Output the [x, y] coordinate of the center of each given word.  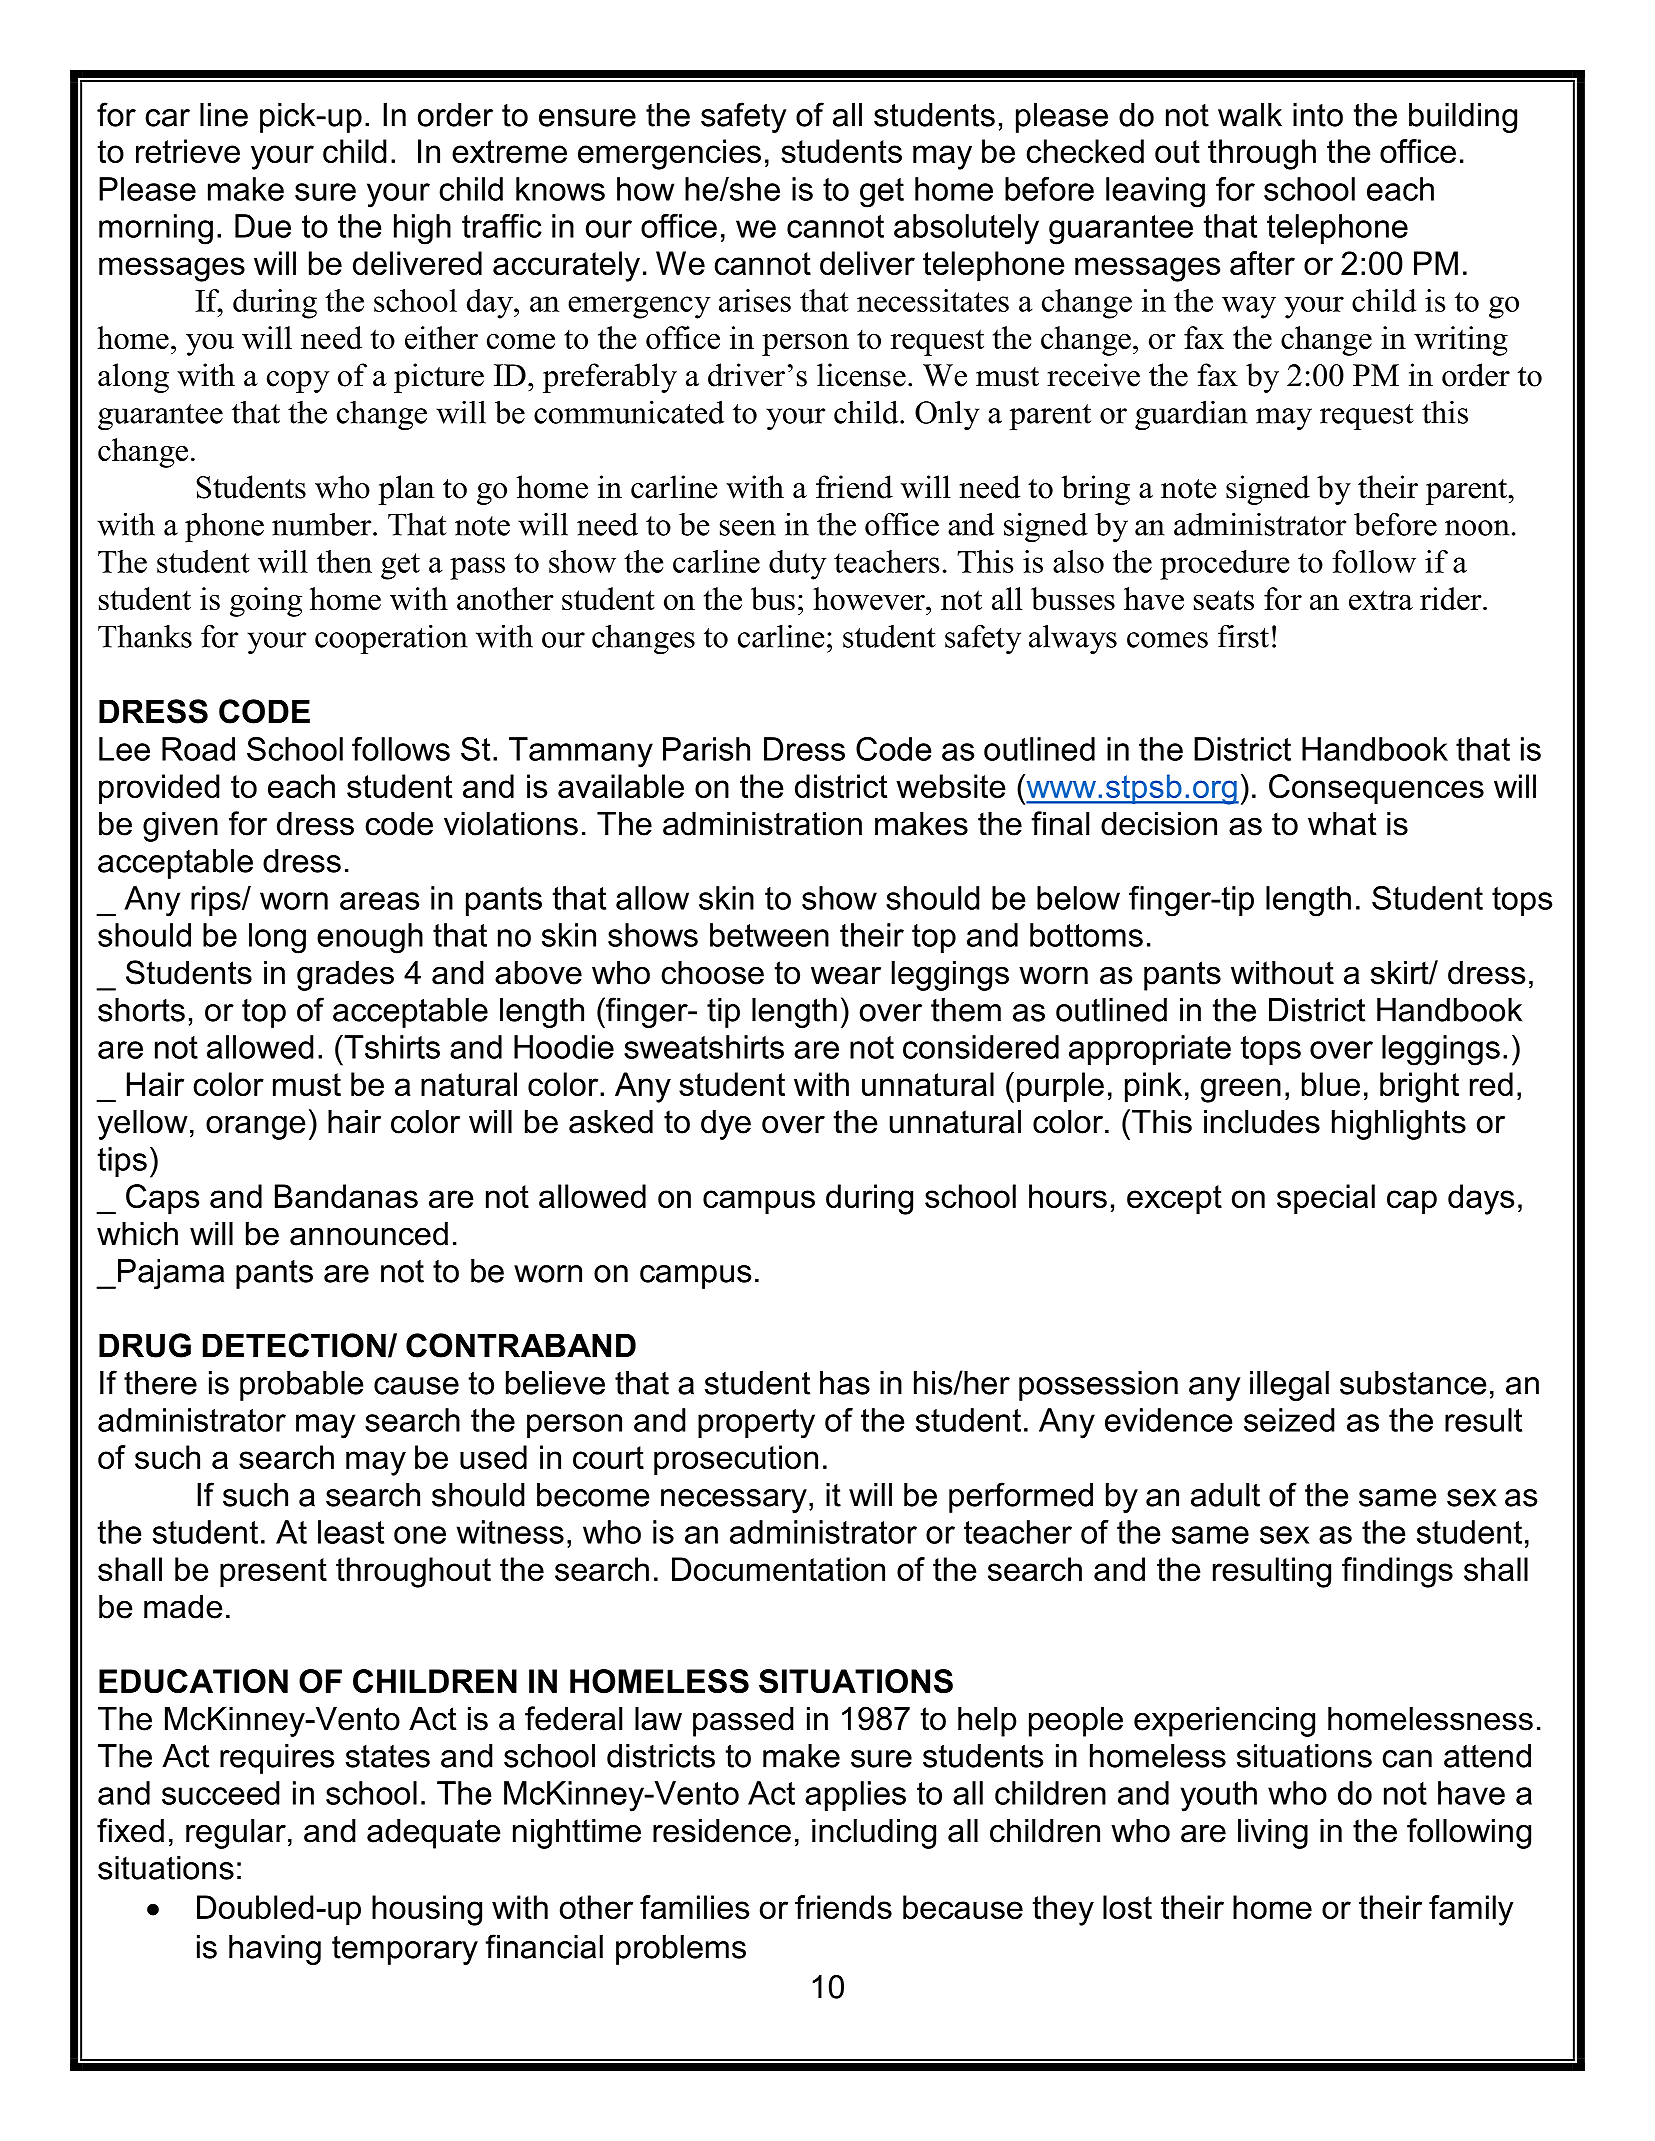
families [694, 1907]
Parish [706, 749]
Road [198, 749]
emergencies [669, 154]
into [1318, 115]
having [275, 1950]
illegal [1289, 1386]
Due [263, 226]
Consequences [1376, 789]
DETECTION [294, 1345]
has [845, 1383]
